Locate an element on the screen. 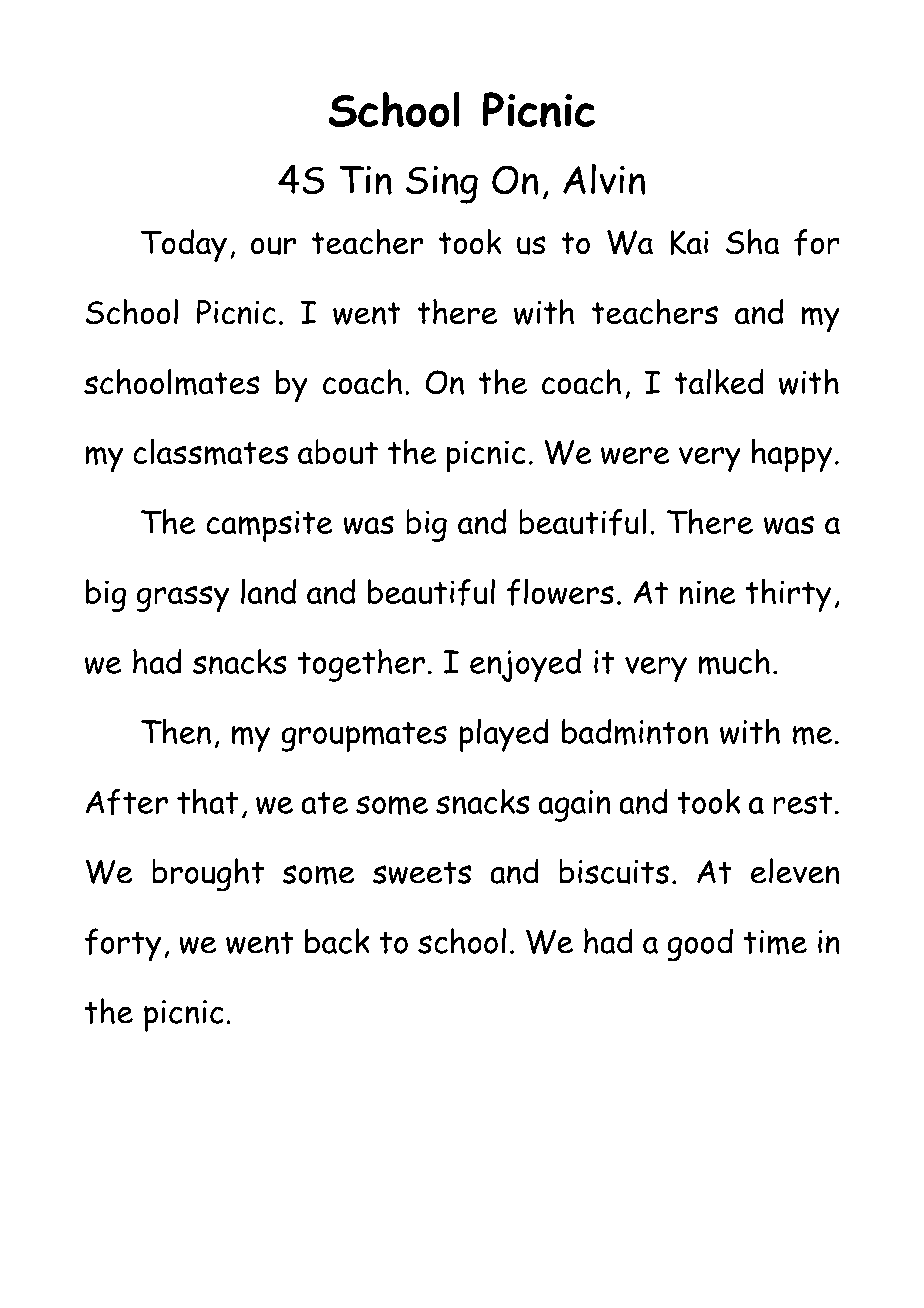 The height and width of the screenshot is (1308, 924). sweets is located at coordinates (422, 872).
